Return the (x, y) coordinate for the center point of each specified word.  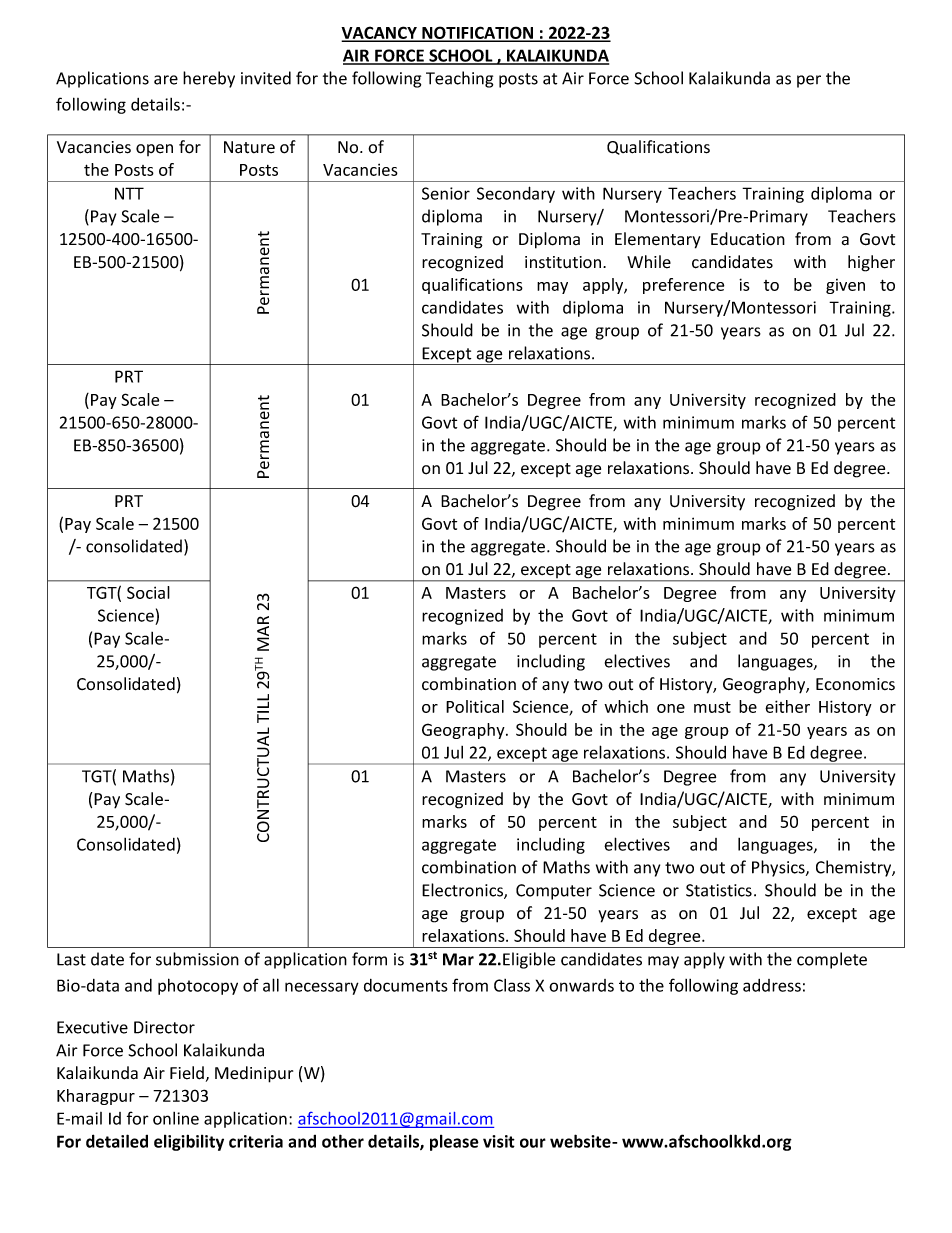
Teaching (459, 79)
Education (748, 239)
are (166, 80)
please (454, 1143)
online (176, 1118)
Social (148, 592)
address (772, 985)
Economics (855, 684)
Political (475, 706)
